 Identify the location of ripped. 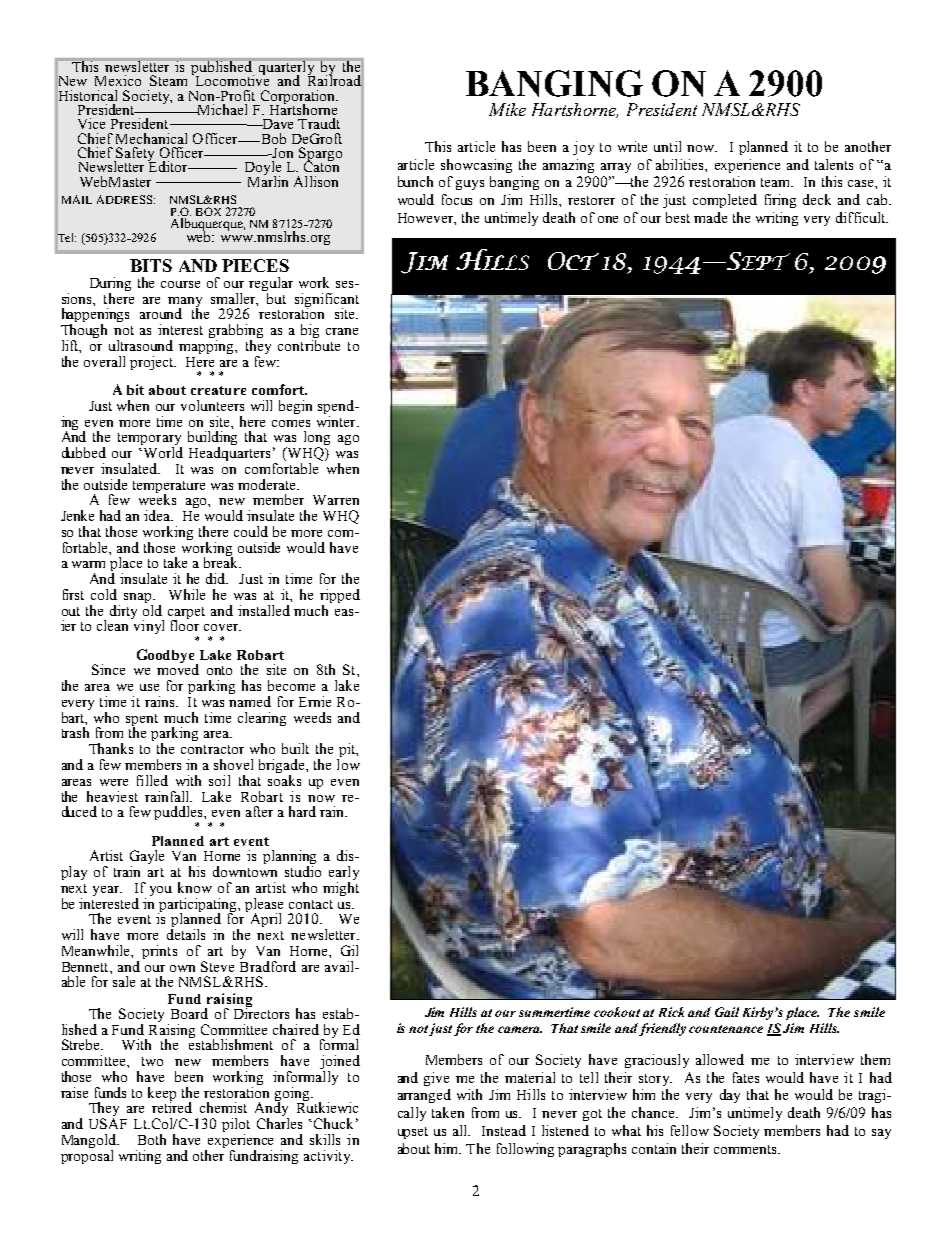
(340, 597).
